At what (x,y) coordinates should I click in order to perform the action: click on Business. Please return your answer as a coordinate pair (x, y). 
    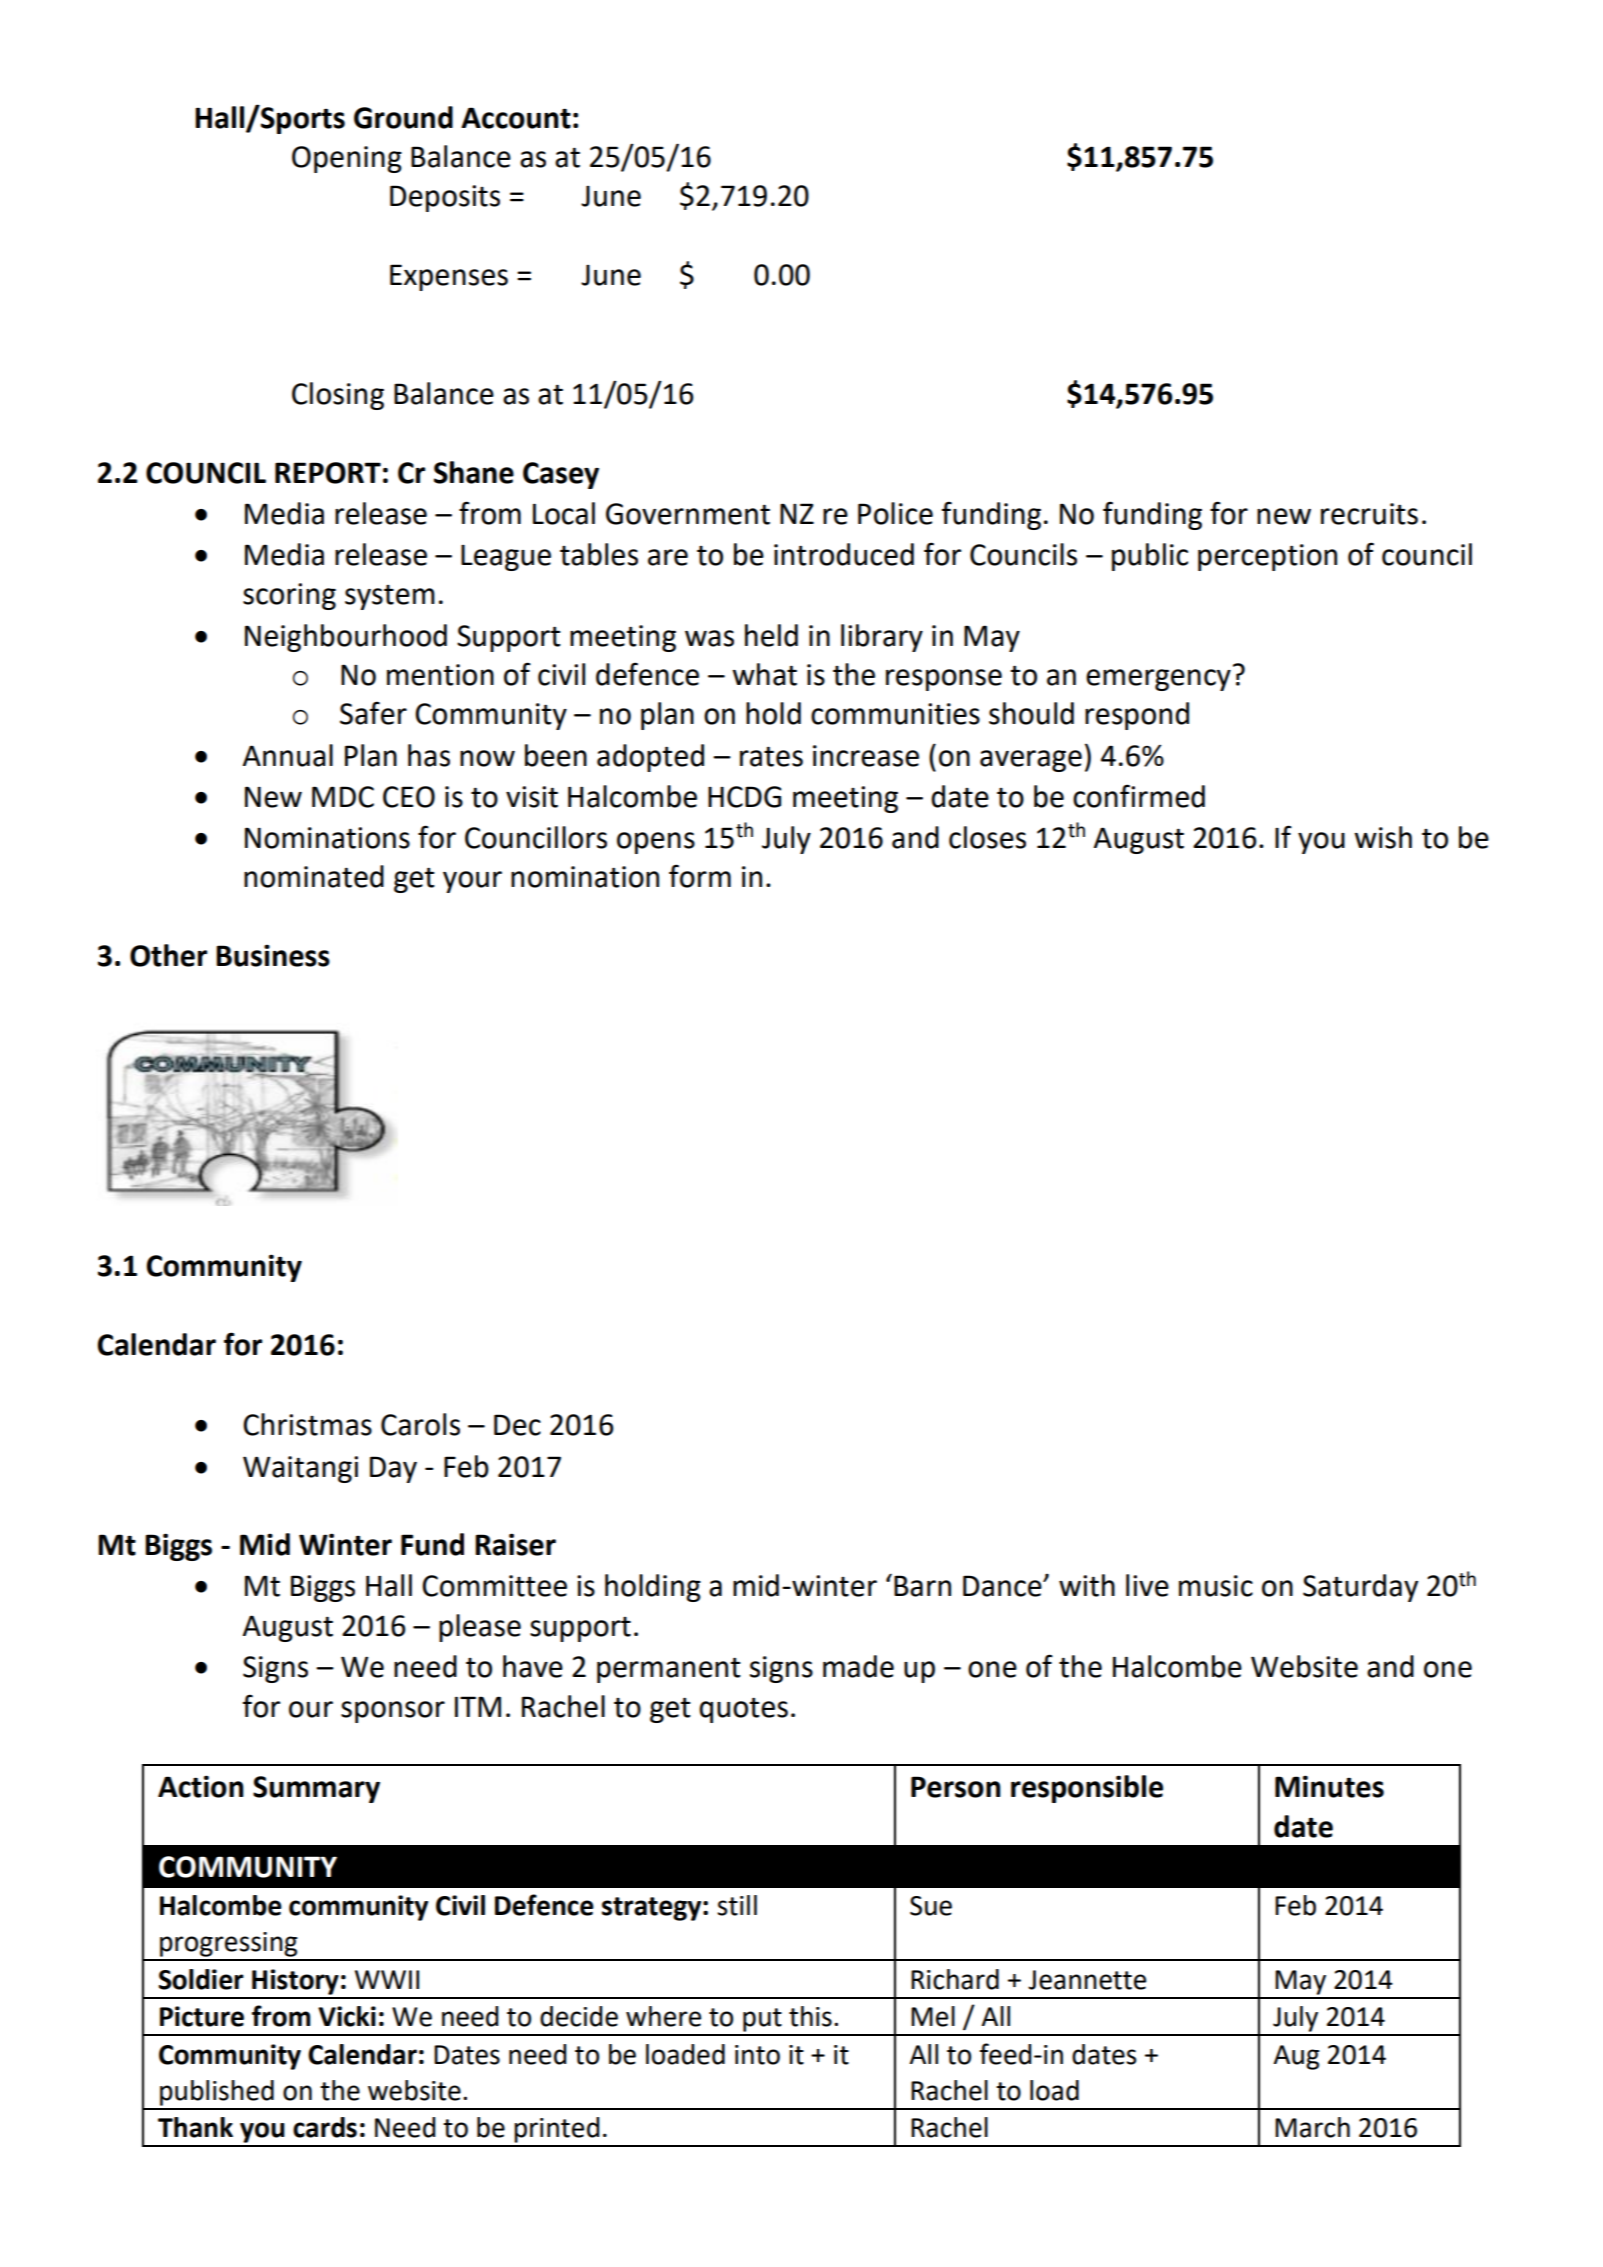
    Looking at the image, I should click on (273, 956).
